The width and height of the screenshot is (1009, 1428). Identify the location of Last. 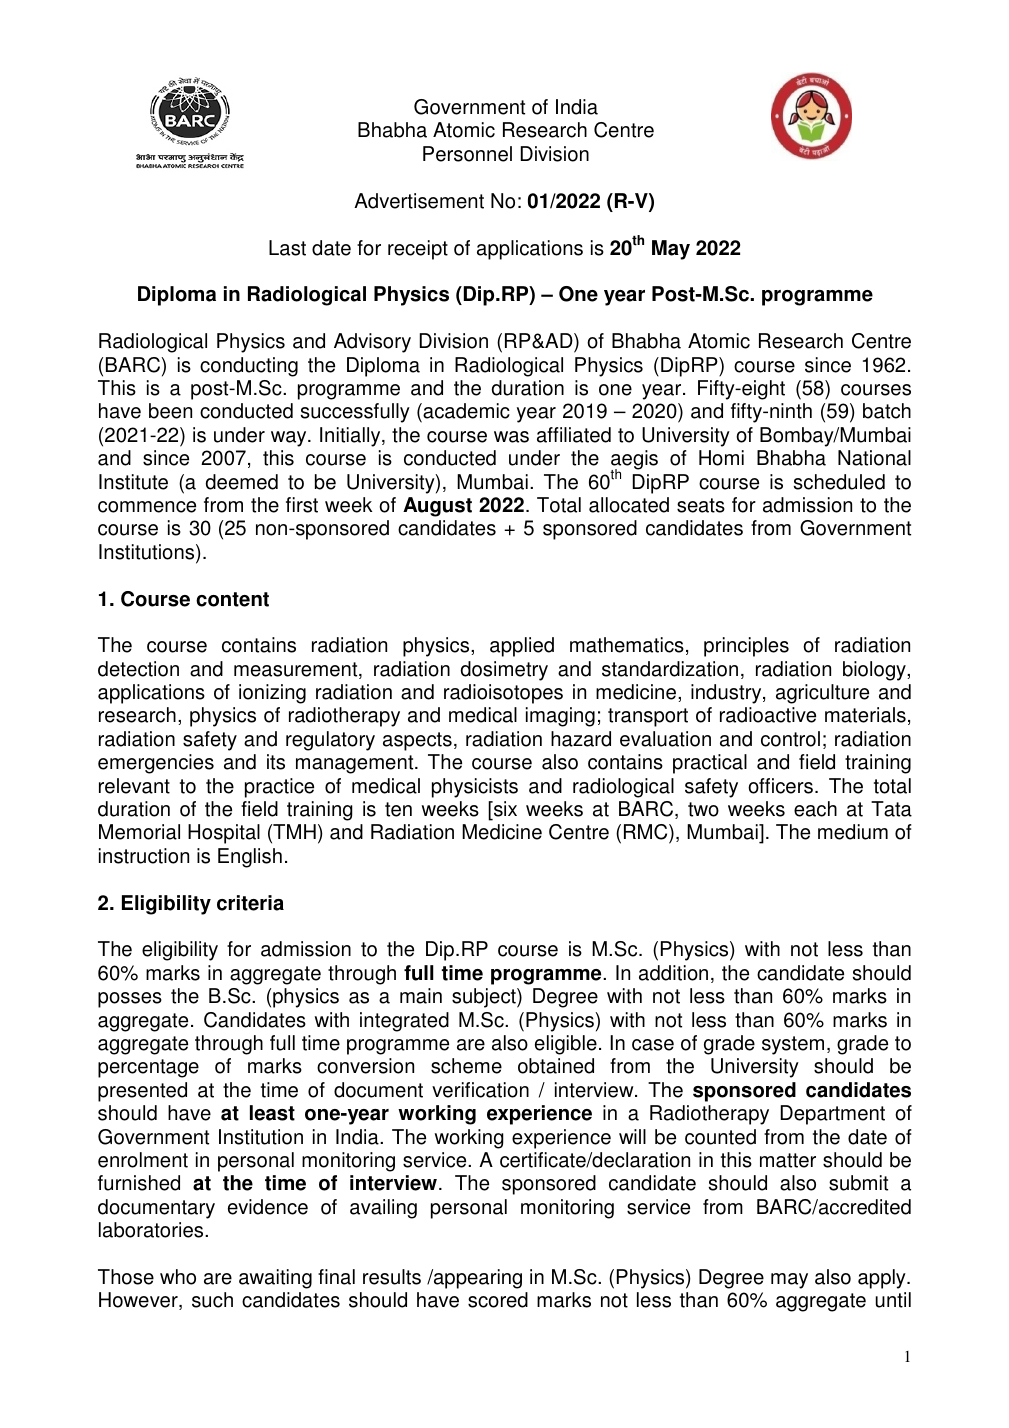
(287, 248).
